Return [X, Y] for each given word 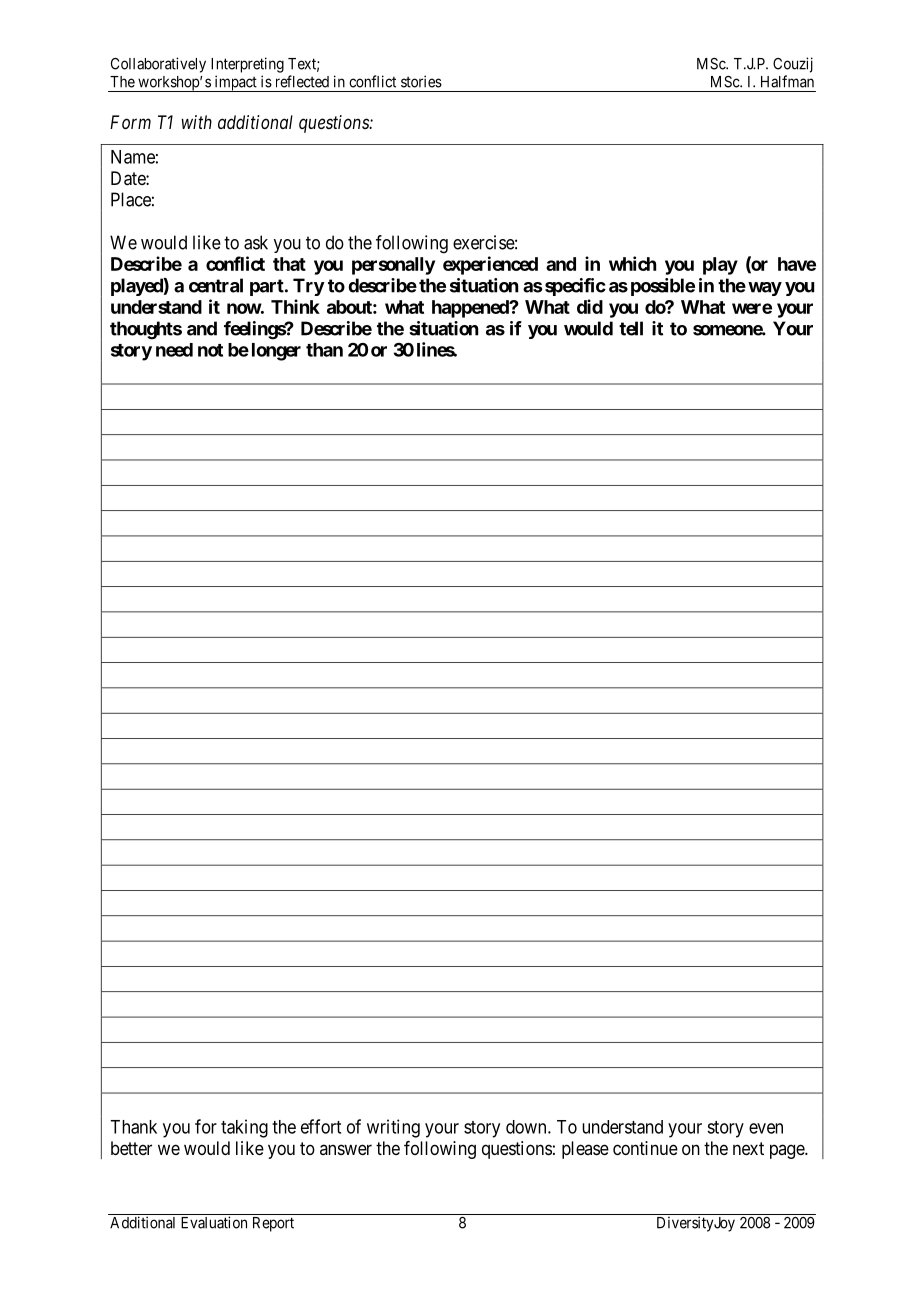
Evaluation [214, 1222]
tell [631, 328]
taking [244, 1128]
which [632, 263]
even [766, 1128]
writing [393, 1128]
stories [421, 81]
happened [471, 309]
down [527, 1127]
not [210, 350]
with [196, 122]
